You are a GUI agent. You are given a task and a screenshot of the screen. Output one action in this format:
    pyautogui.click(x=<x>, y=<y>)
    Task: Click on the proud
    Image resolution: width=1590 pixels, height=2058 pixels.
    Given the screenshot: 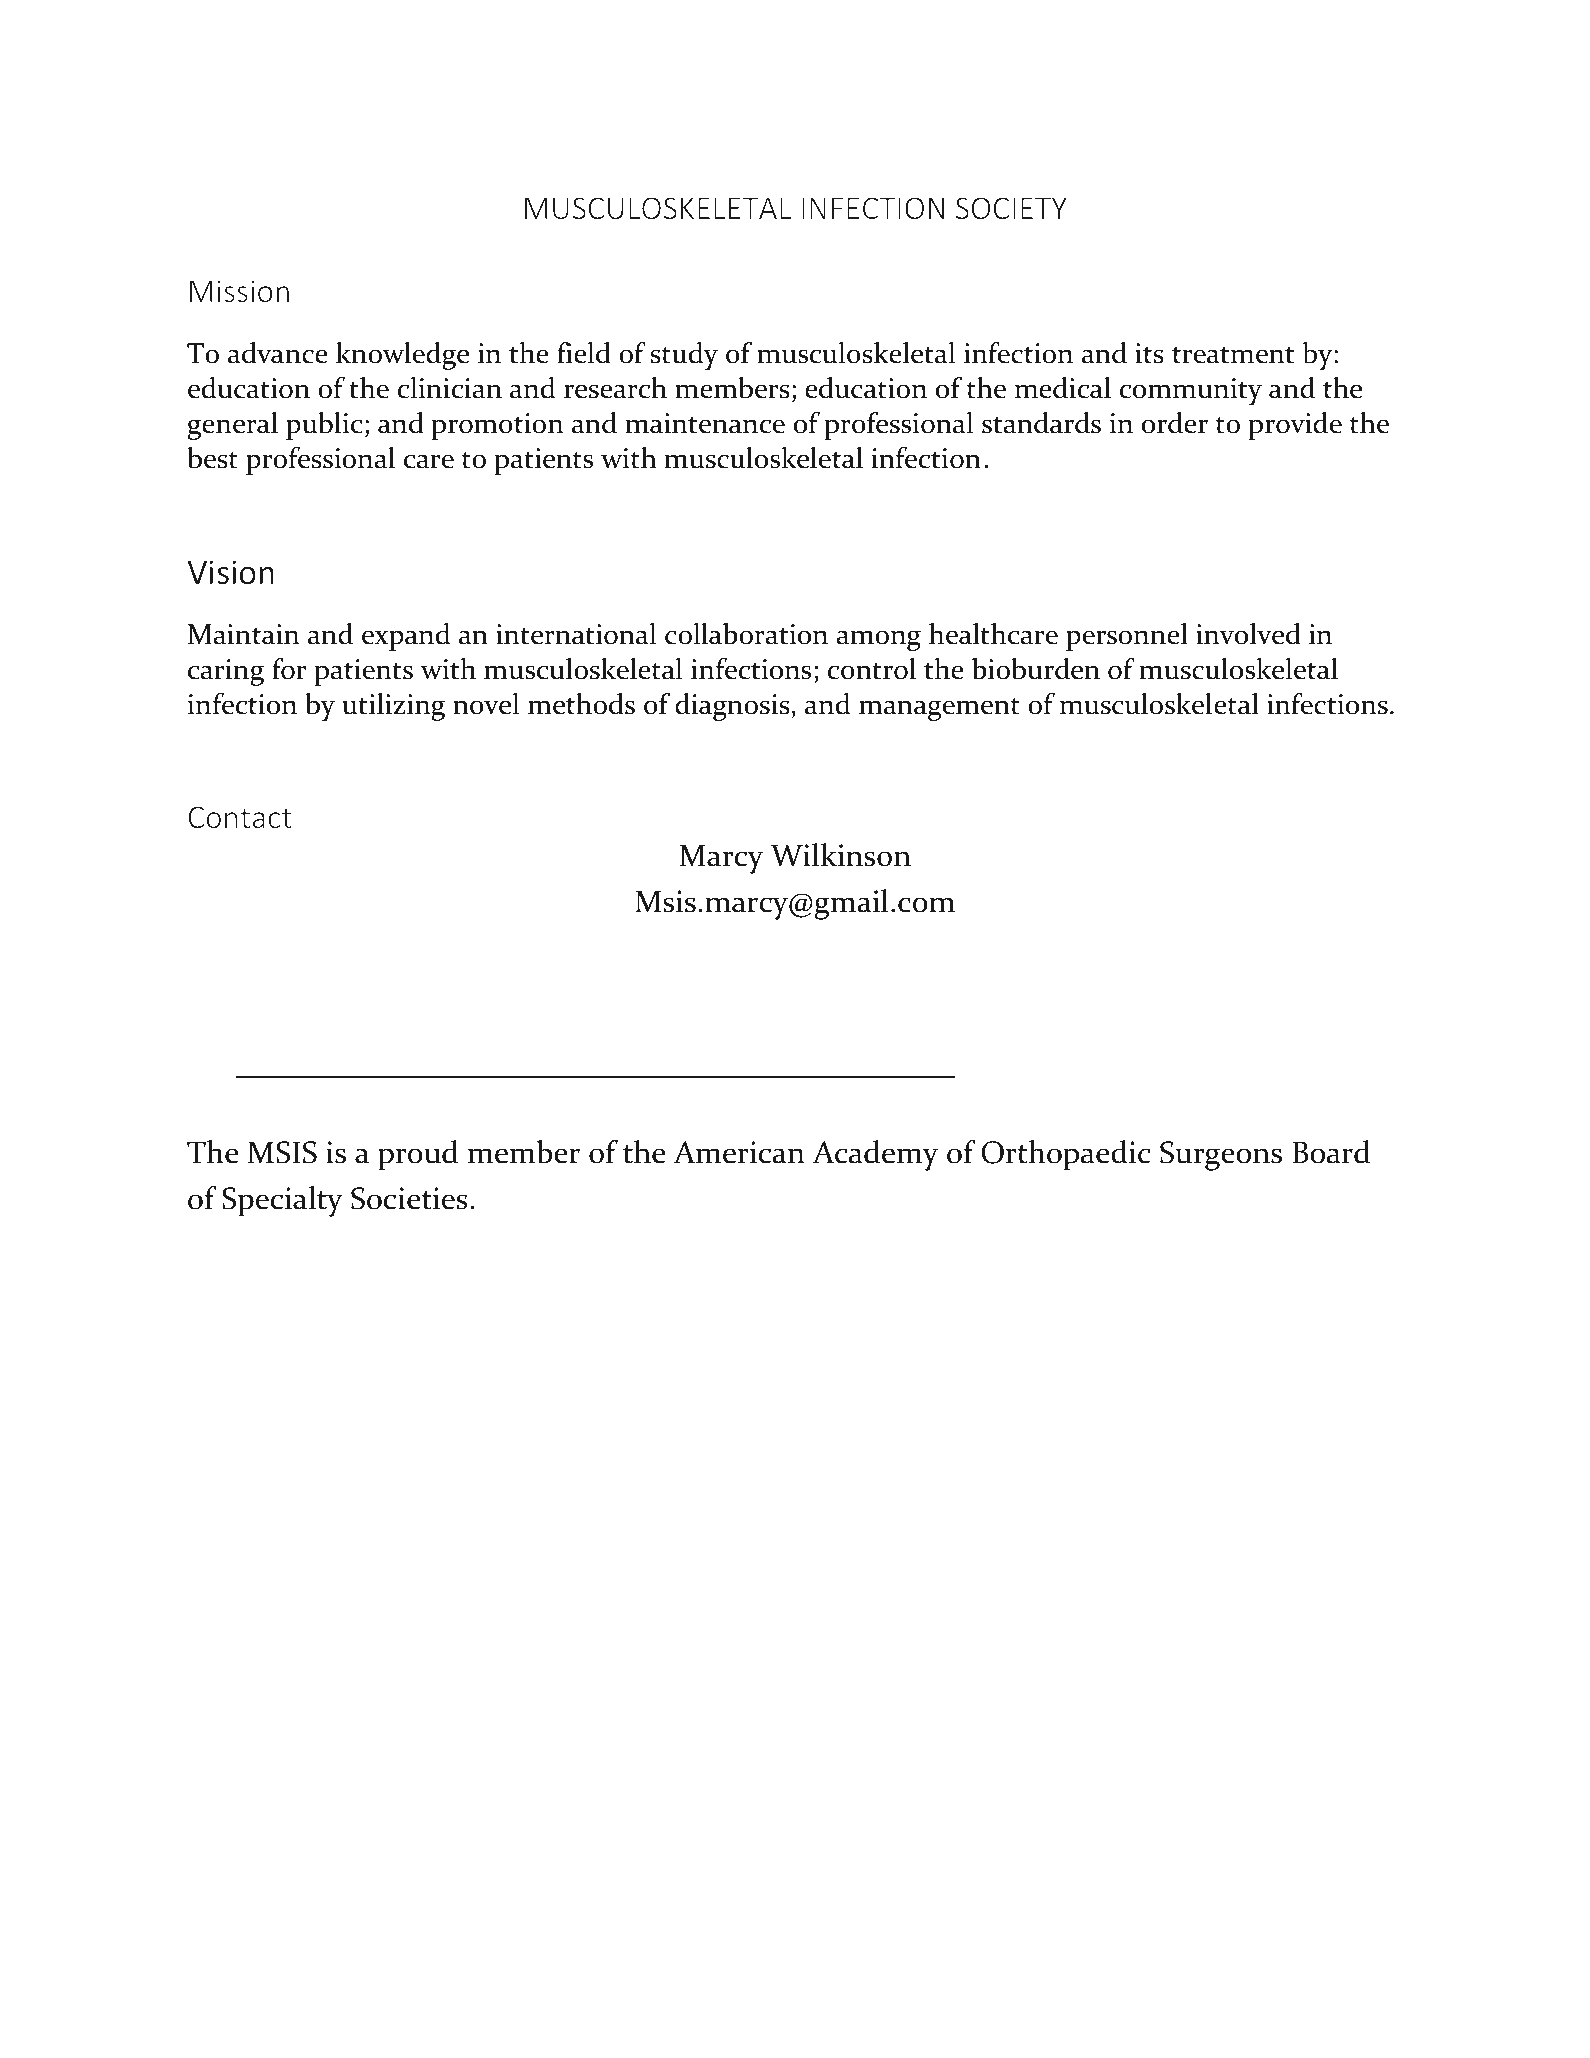 What is the action you would take?
    pyautogui.click(x=418, y=1155)
